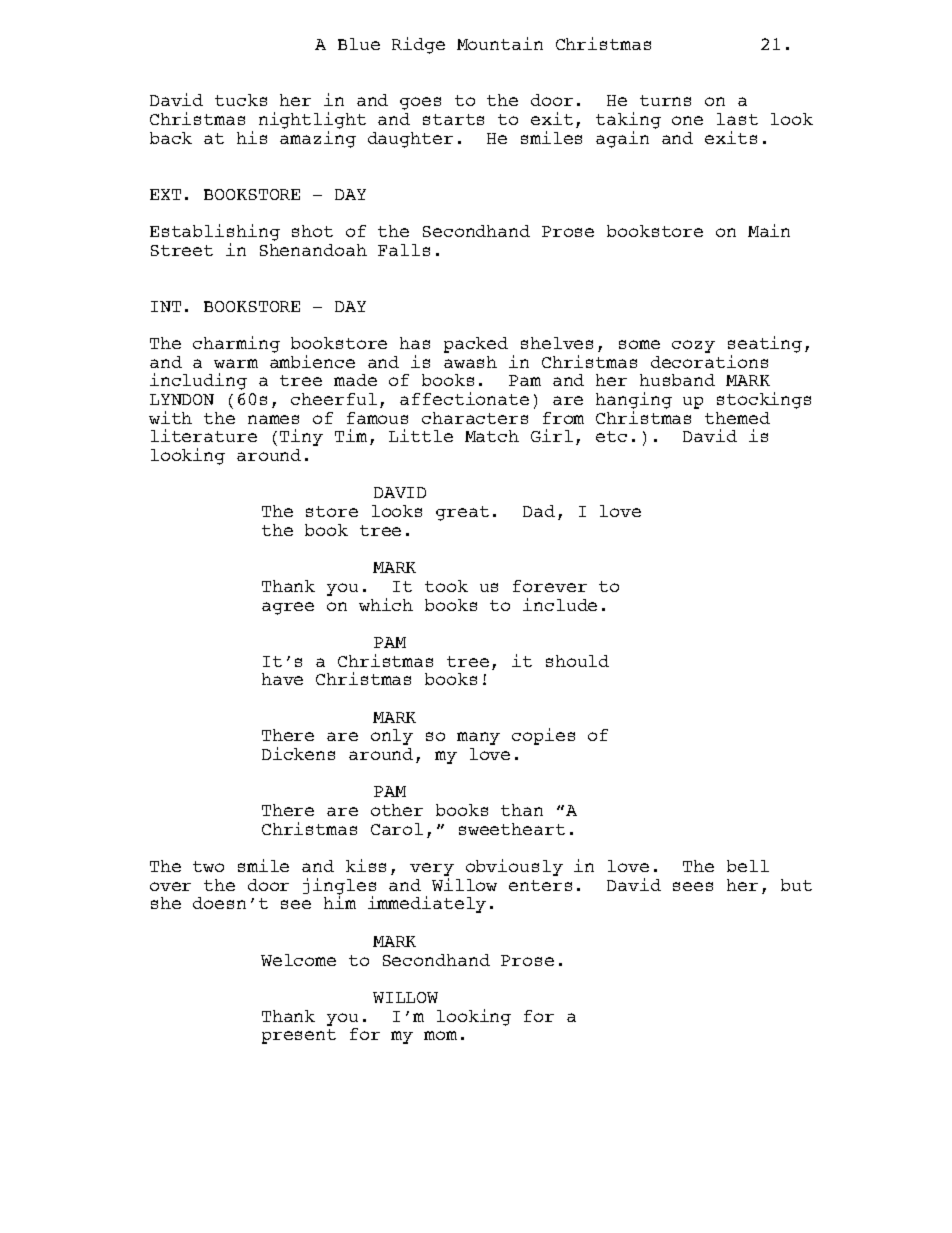 The height and width of the document is (1233, 952). What do you see at coordinates (577, 661) in the document?
I see `should` at bounding box center [577, 661].
